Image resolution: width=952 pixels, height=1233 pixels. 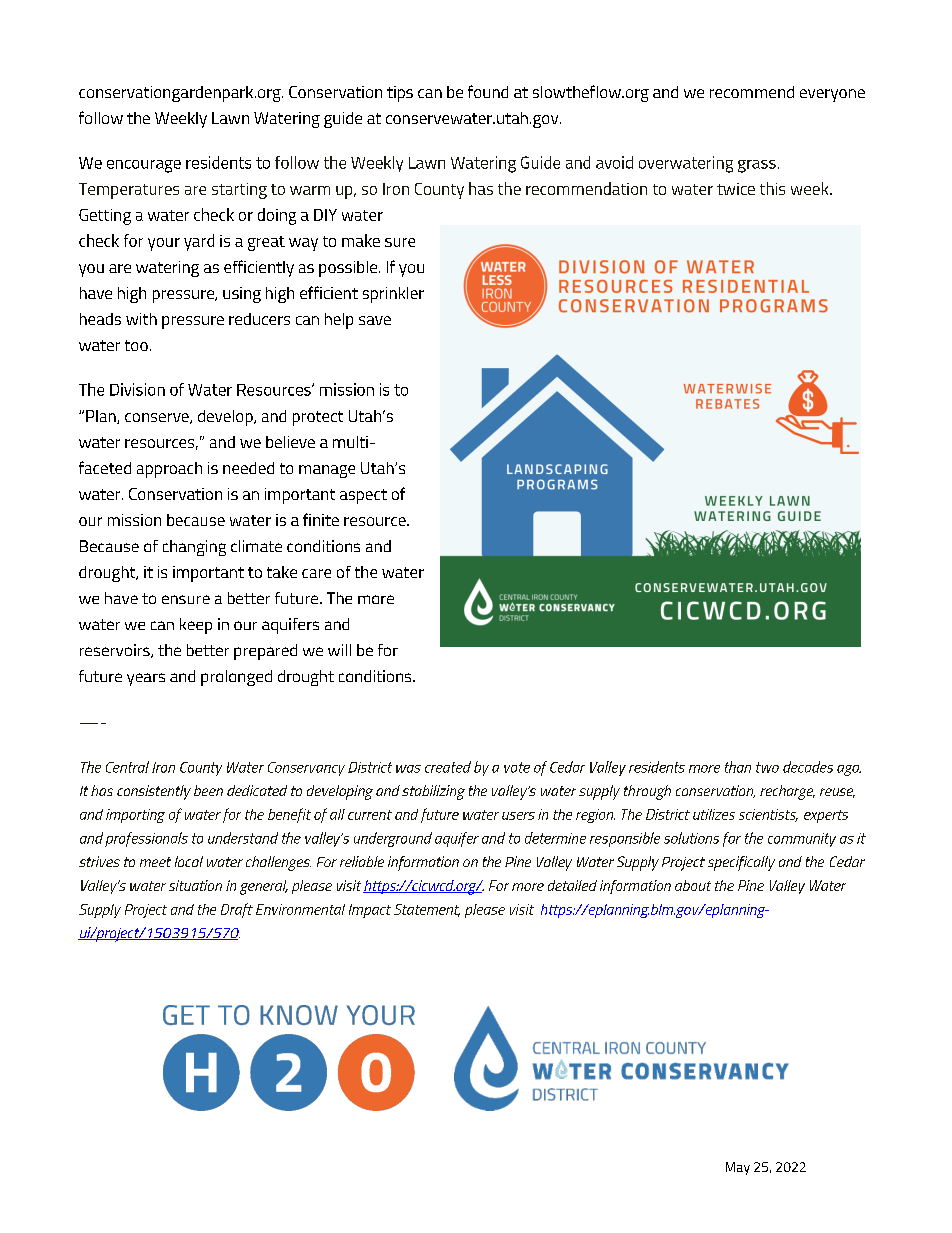 What do you see at coordinates (757, 166) in the page?
I see `grass` at bounding box center [757, 166].
